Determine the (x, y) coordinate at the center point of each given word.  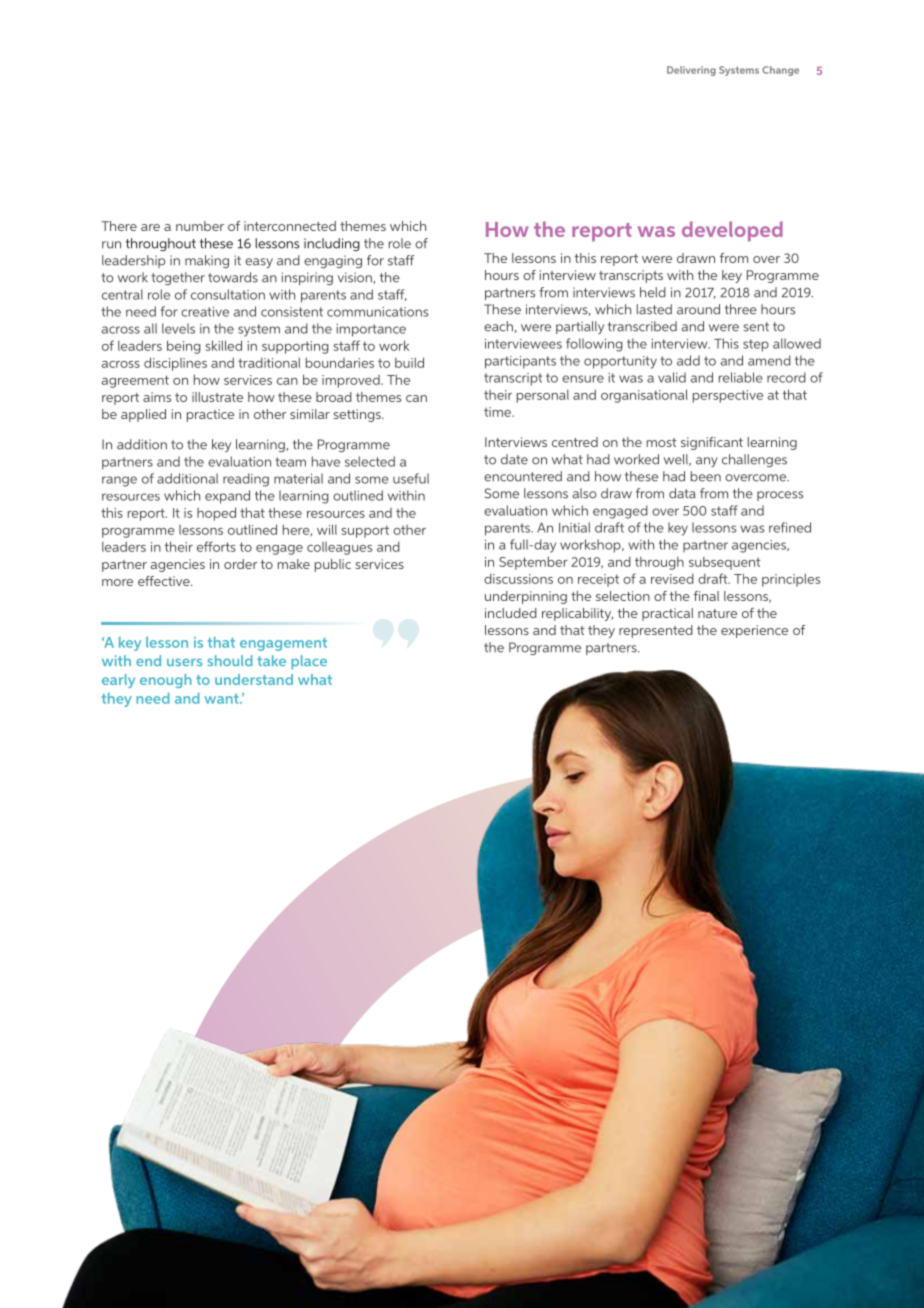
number (200, 226)
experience (754, 631)
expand (227, 497)
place (309, 662)
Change (780, 71)
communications (377, 312)
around (698, 309)
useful (411, 478)
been (706, 476)
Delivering (691, 71)
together (178, 278)
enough (166, 681)
